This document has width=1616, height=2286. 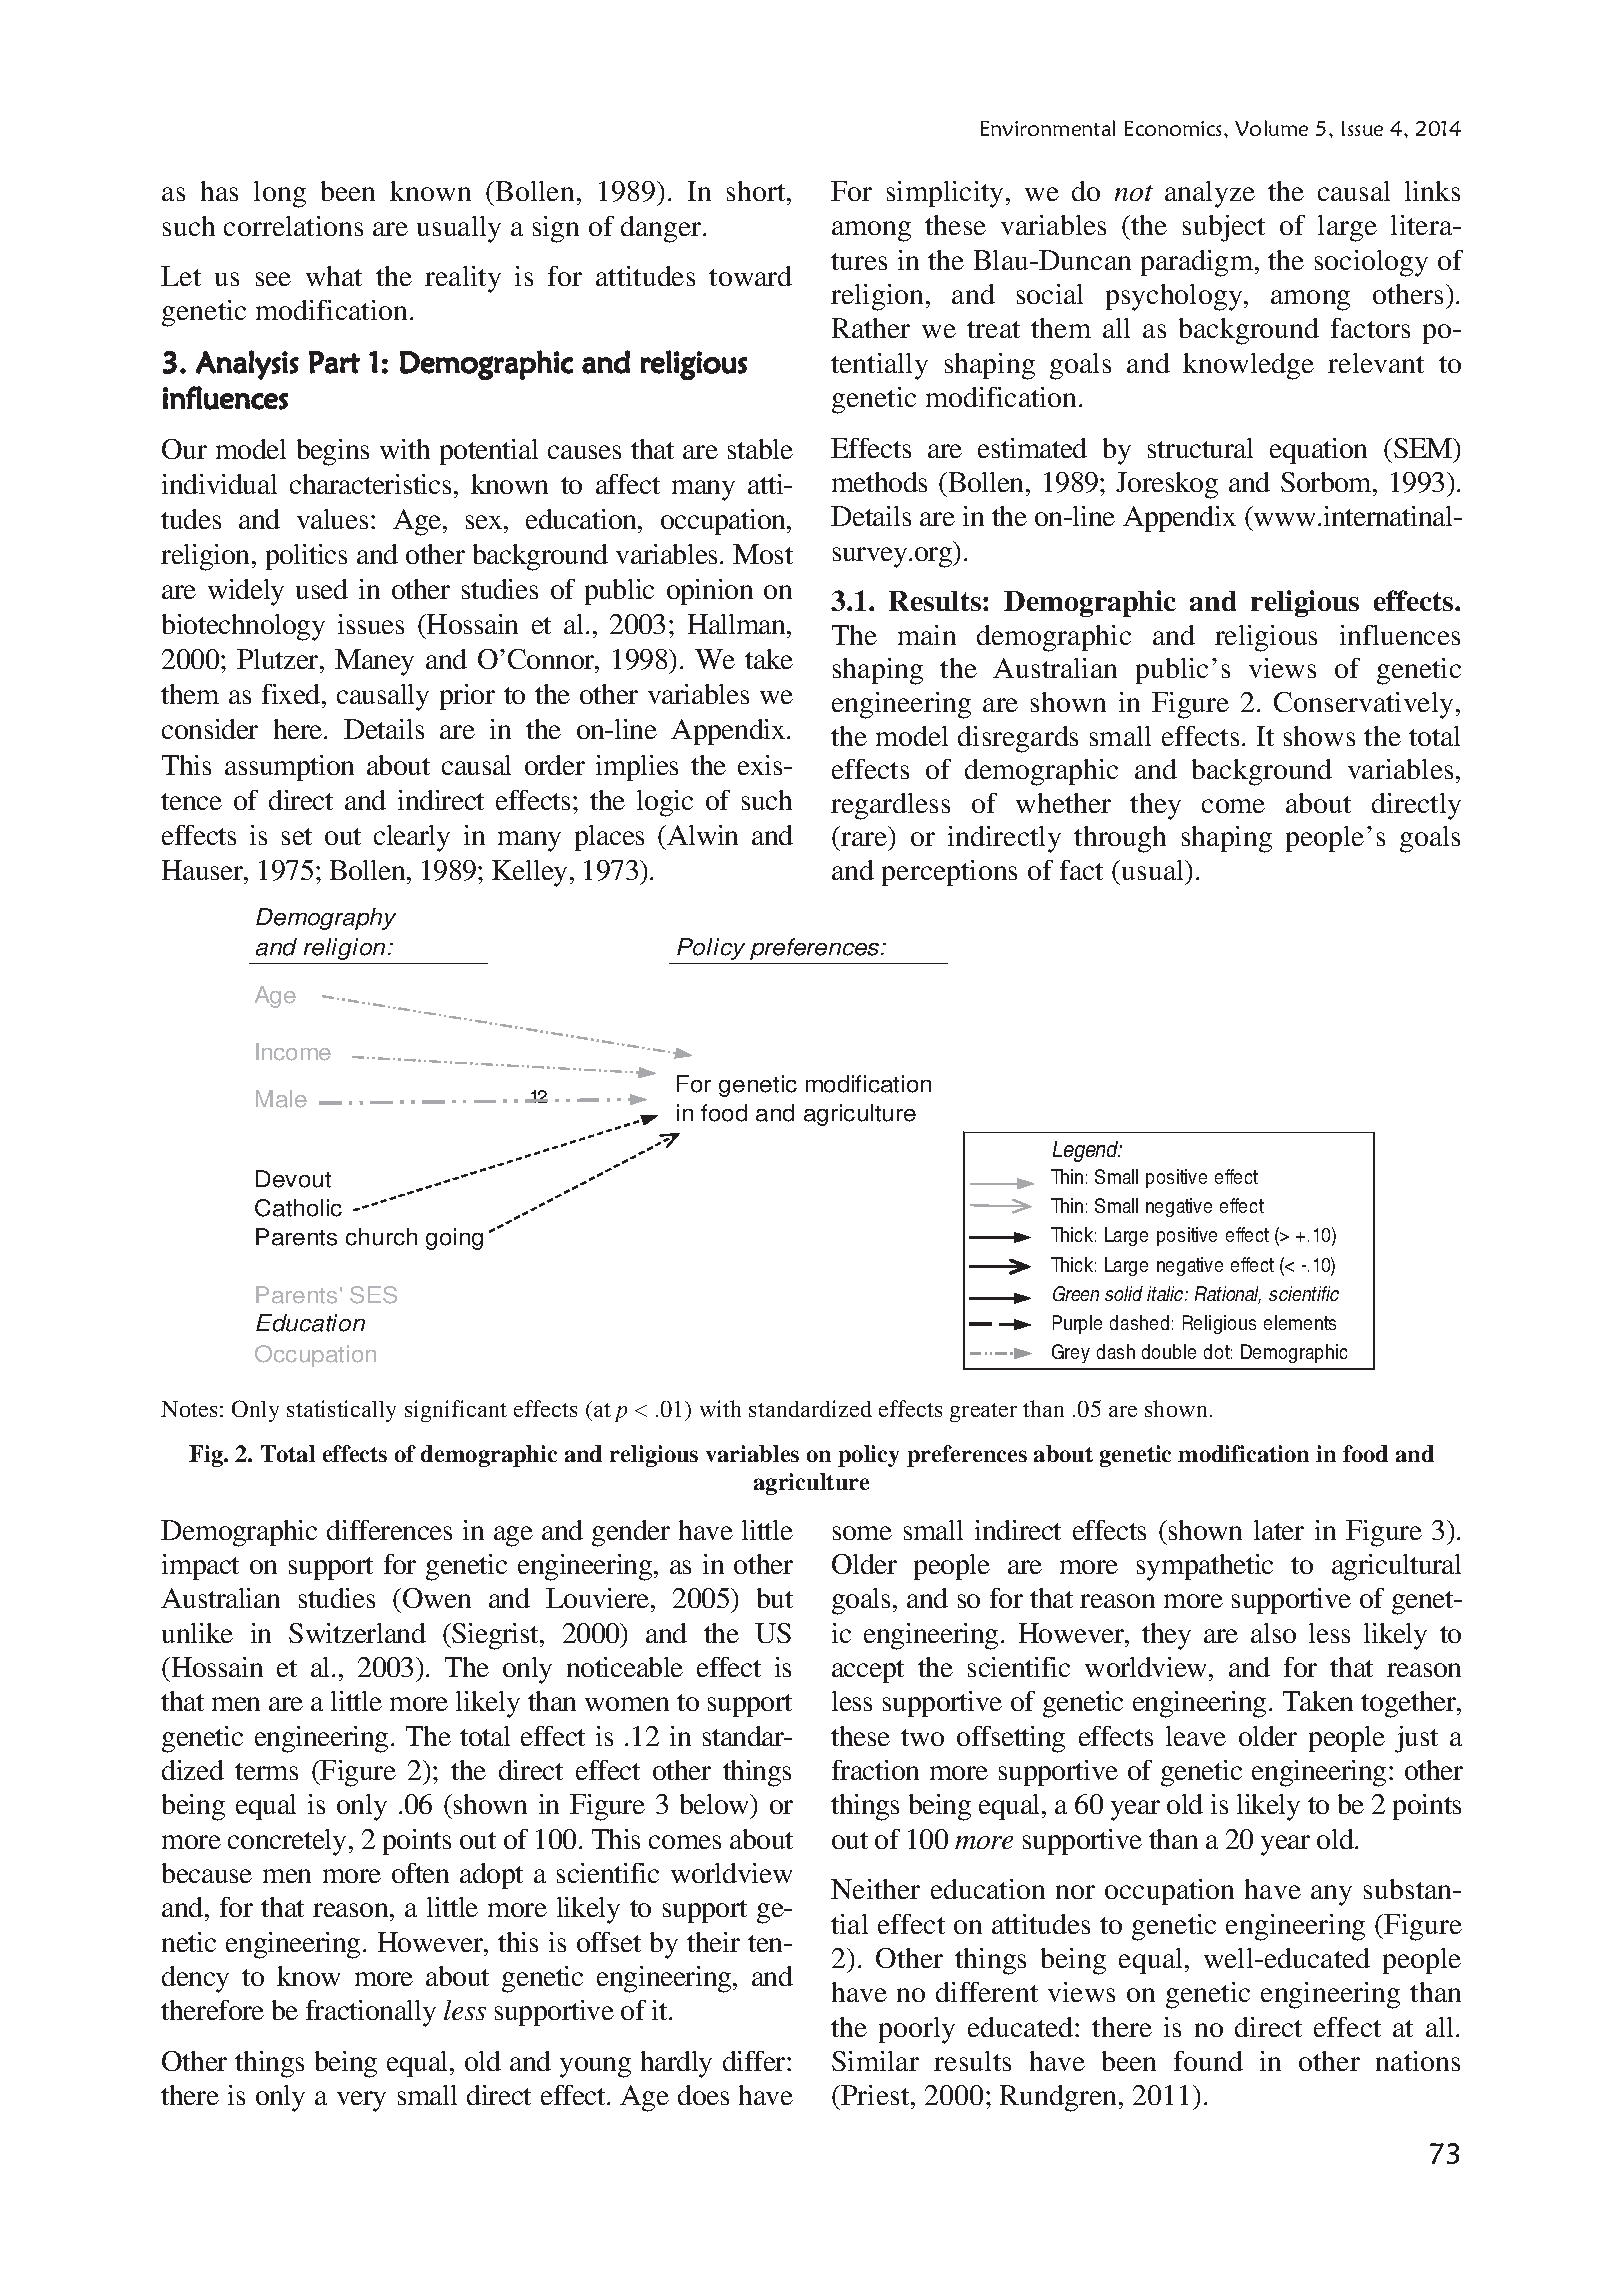 What do you see at coordinates (357, 1633) in the document?
I see `Switzerland` at bounding box center [357, 1633].
